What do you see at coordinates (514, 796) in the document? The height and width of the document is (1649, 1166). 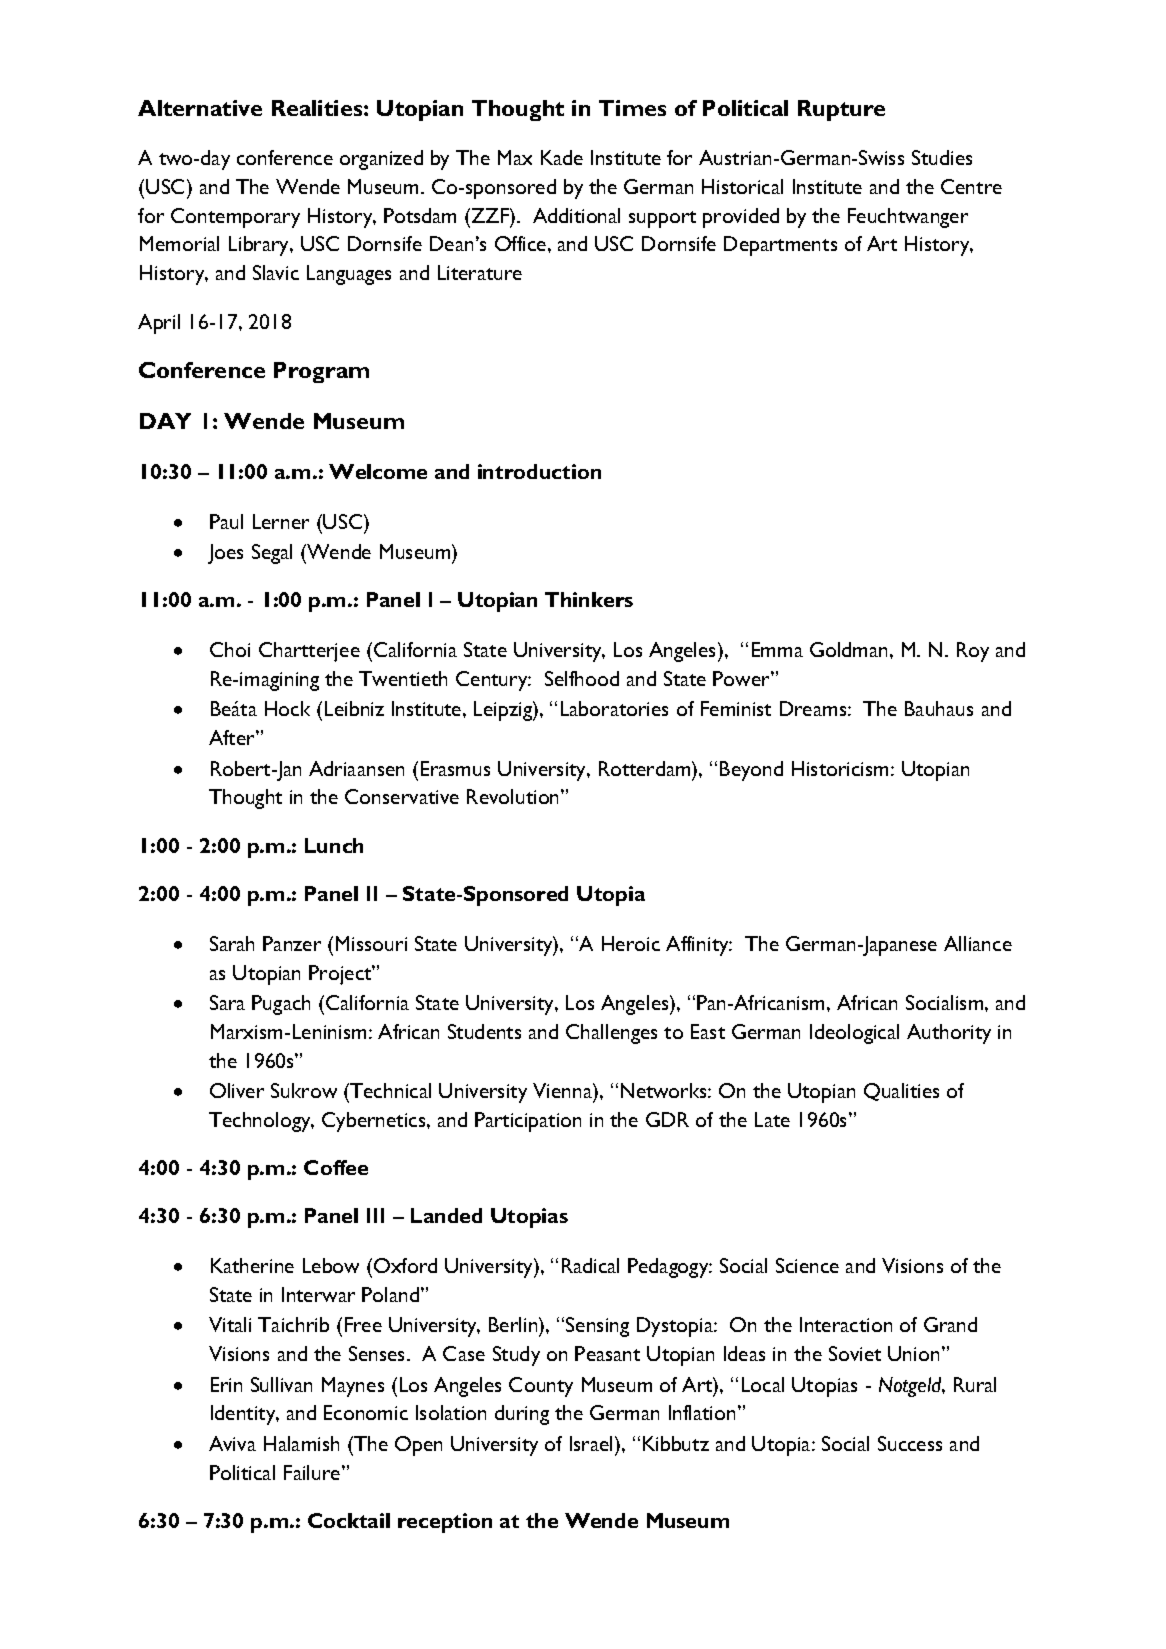 I see `Revolution` at bounding box center [514, 796].
